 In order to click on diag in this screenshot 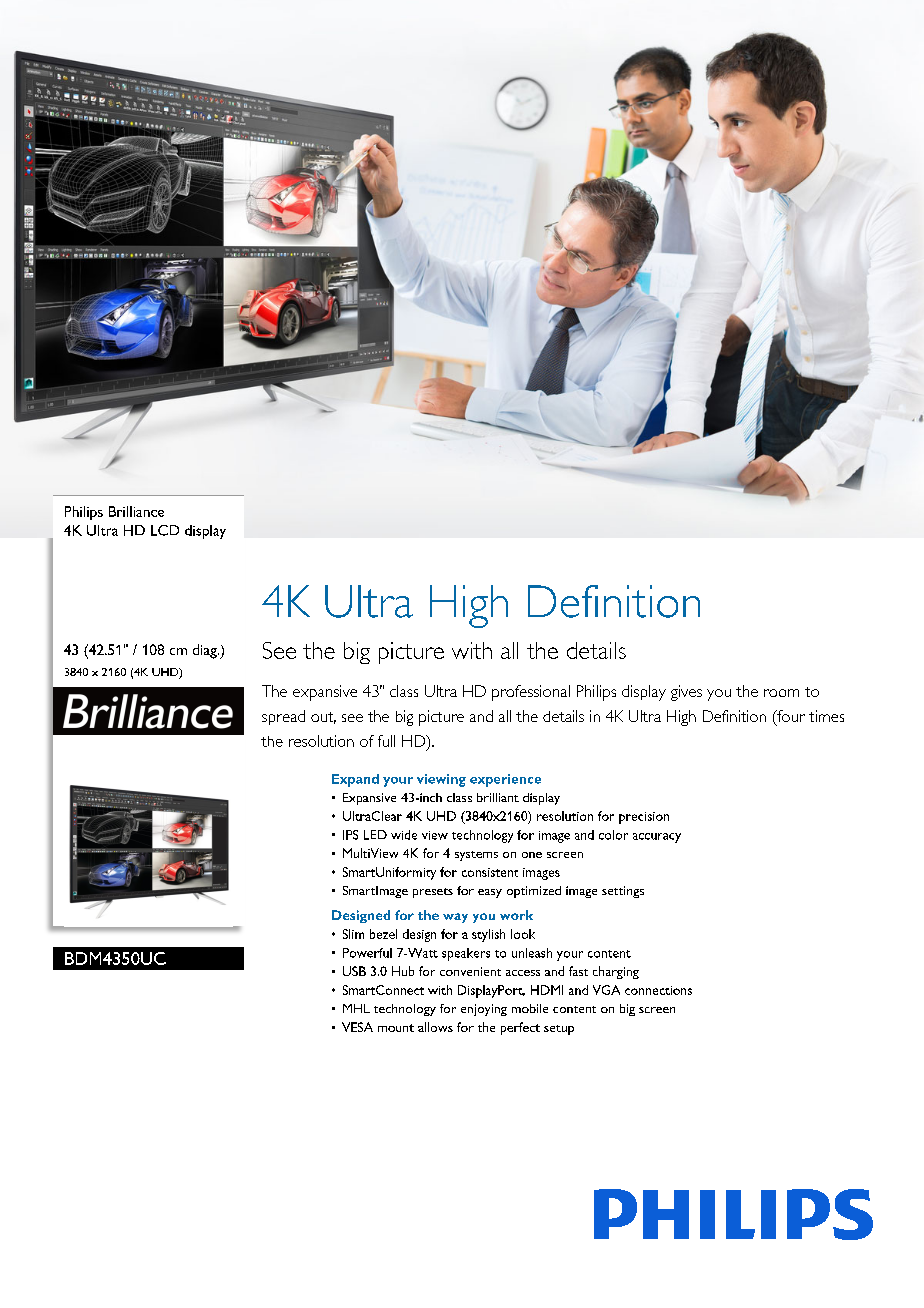, I will do `click(206, 651)`.
